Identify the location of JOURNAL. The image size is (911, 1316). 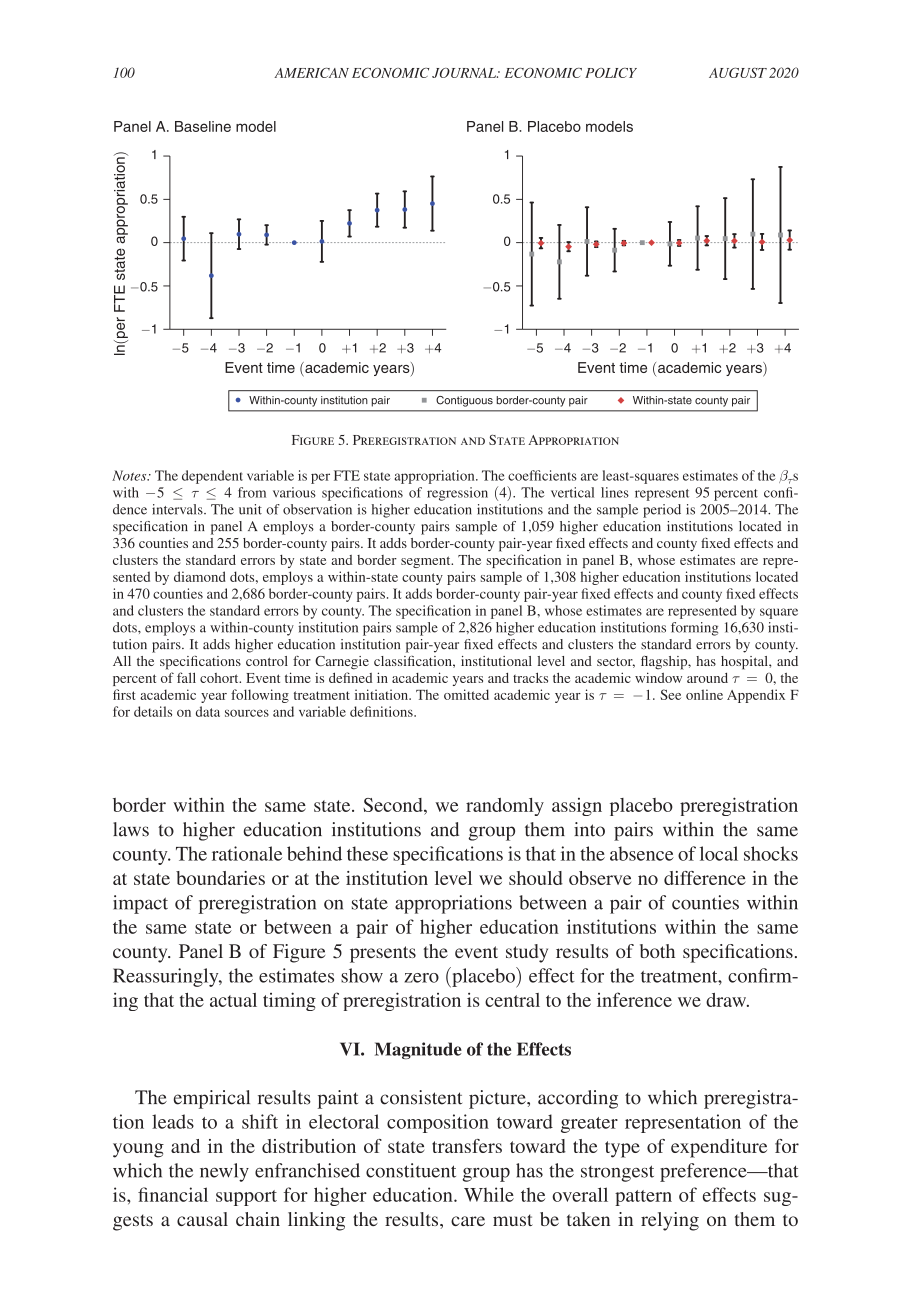
(465, 73).
